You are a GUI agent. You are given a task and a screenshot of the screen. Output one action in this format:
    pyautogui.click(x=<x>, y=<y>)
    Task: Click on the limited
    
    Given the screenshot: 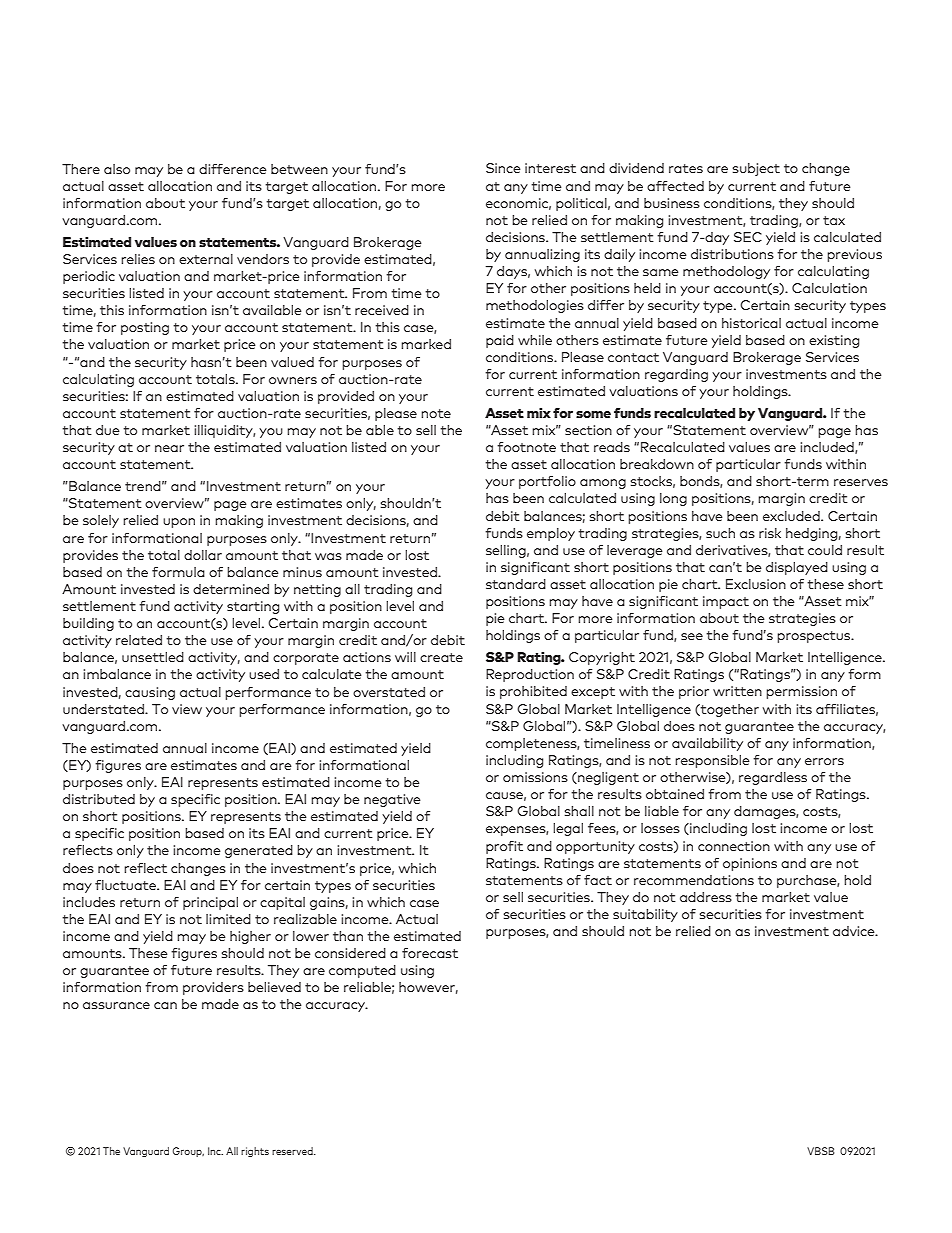 What is the action you would take?
    pyautogui.click(x=228, y=919)
